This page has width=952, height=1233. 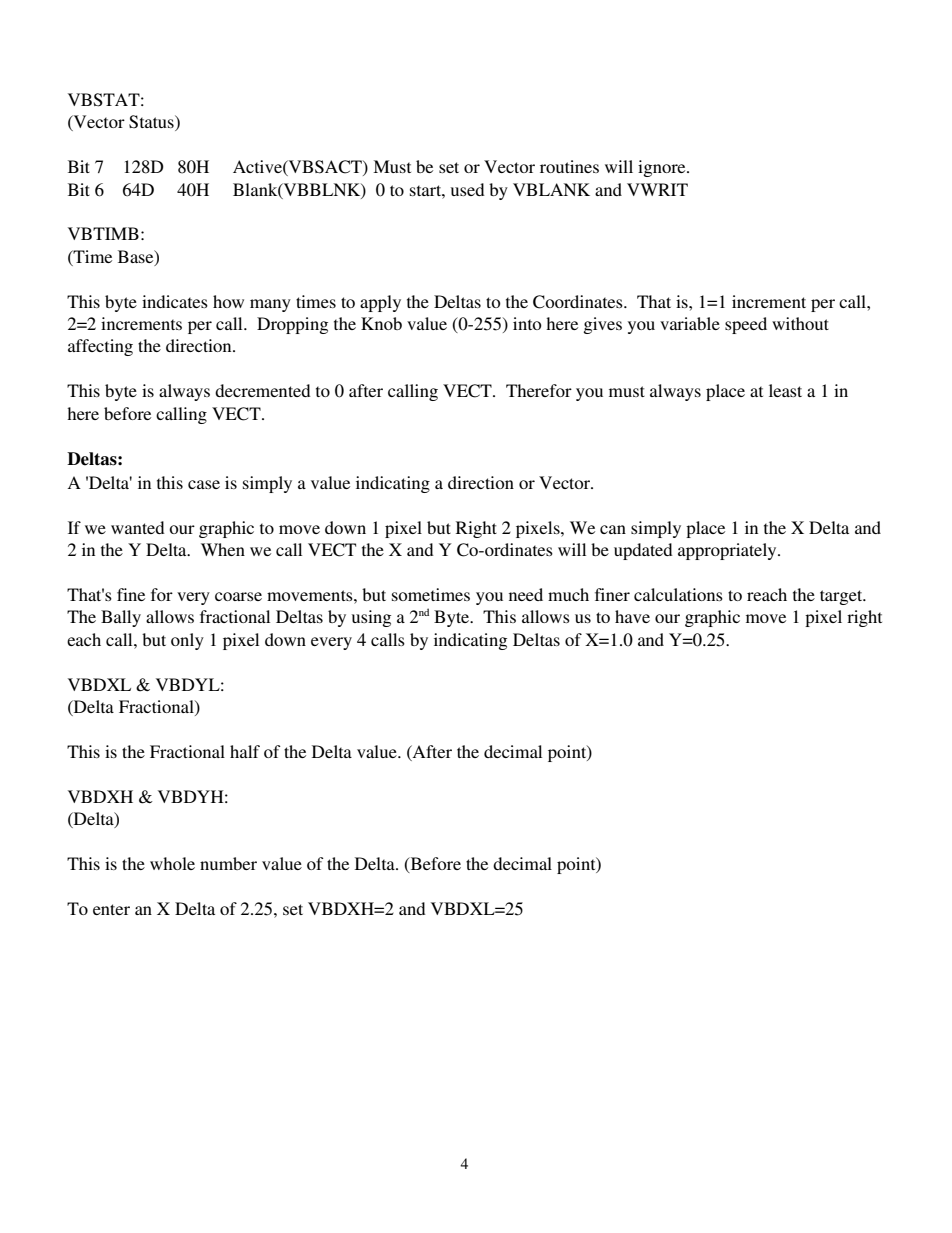 I want to click on ignore, so click(x=663, y=168).
